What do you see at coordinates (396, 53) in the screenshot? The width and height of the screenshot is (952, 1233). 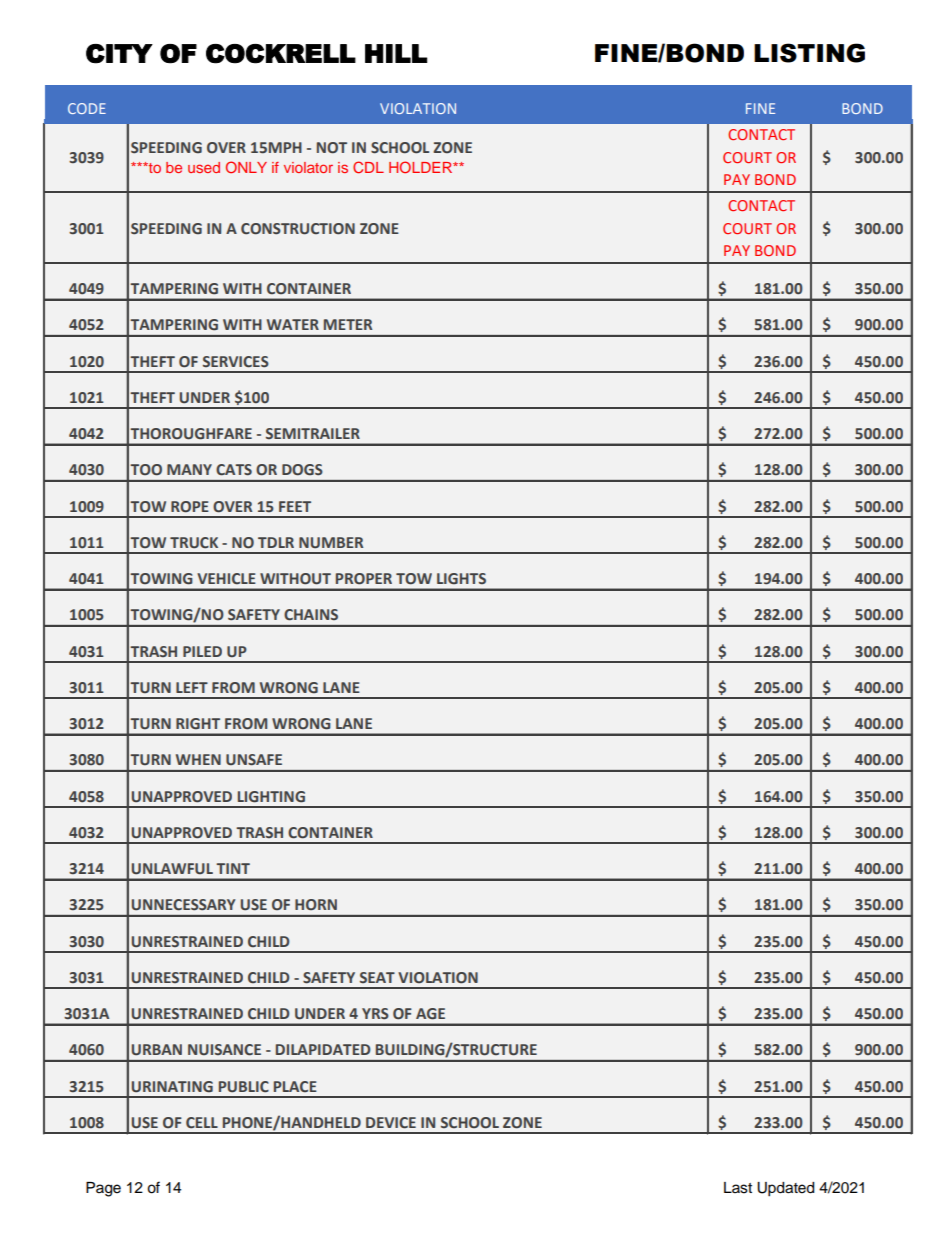 I see `HILL` at bounding box center [396, 53].
